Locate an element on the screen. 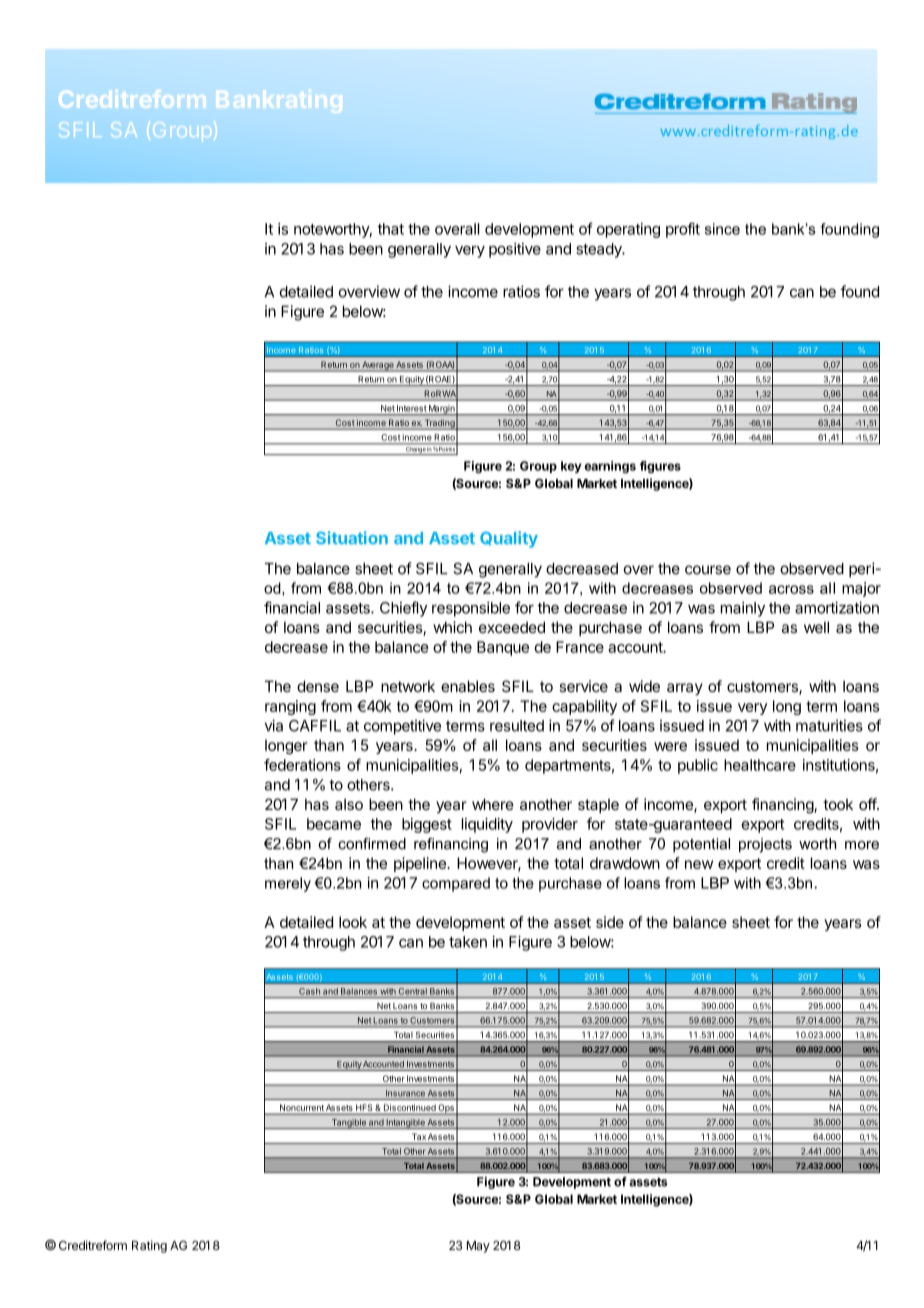 The image size is (924, 1308). that is located at coordinates (390, 229).
